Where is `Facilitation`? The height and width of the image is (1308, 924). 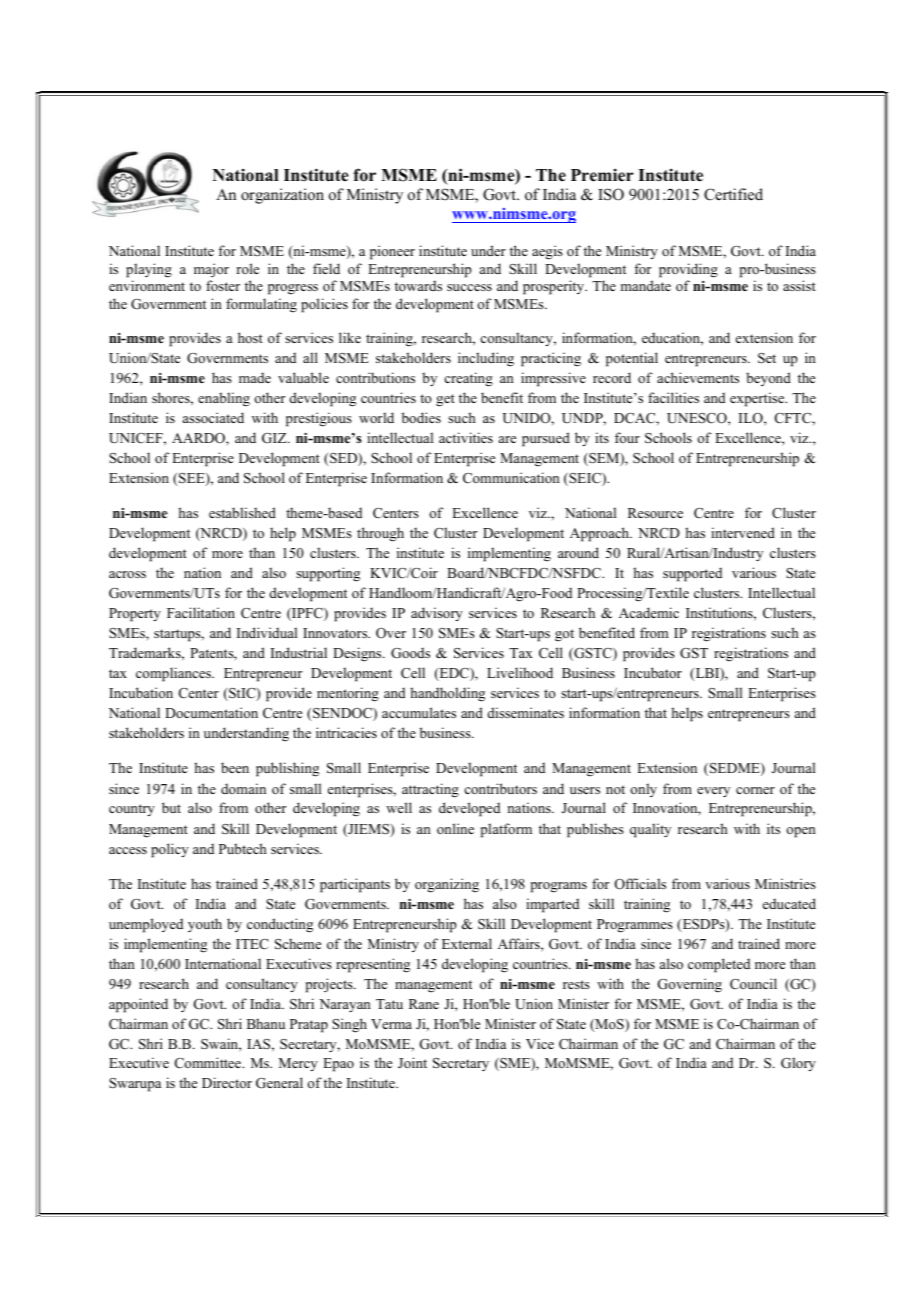 Facilitation is located at coordinates (201, 612).
